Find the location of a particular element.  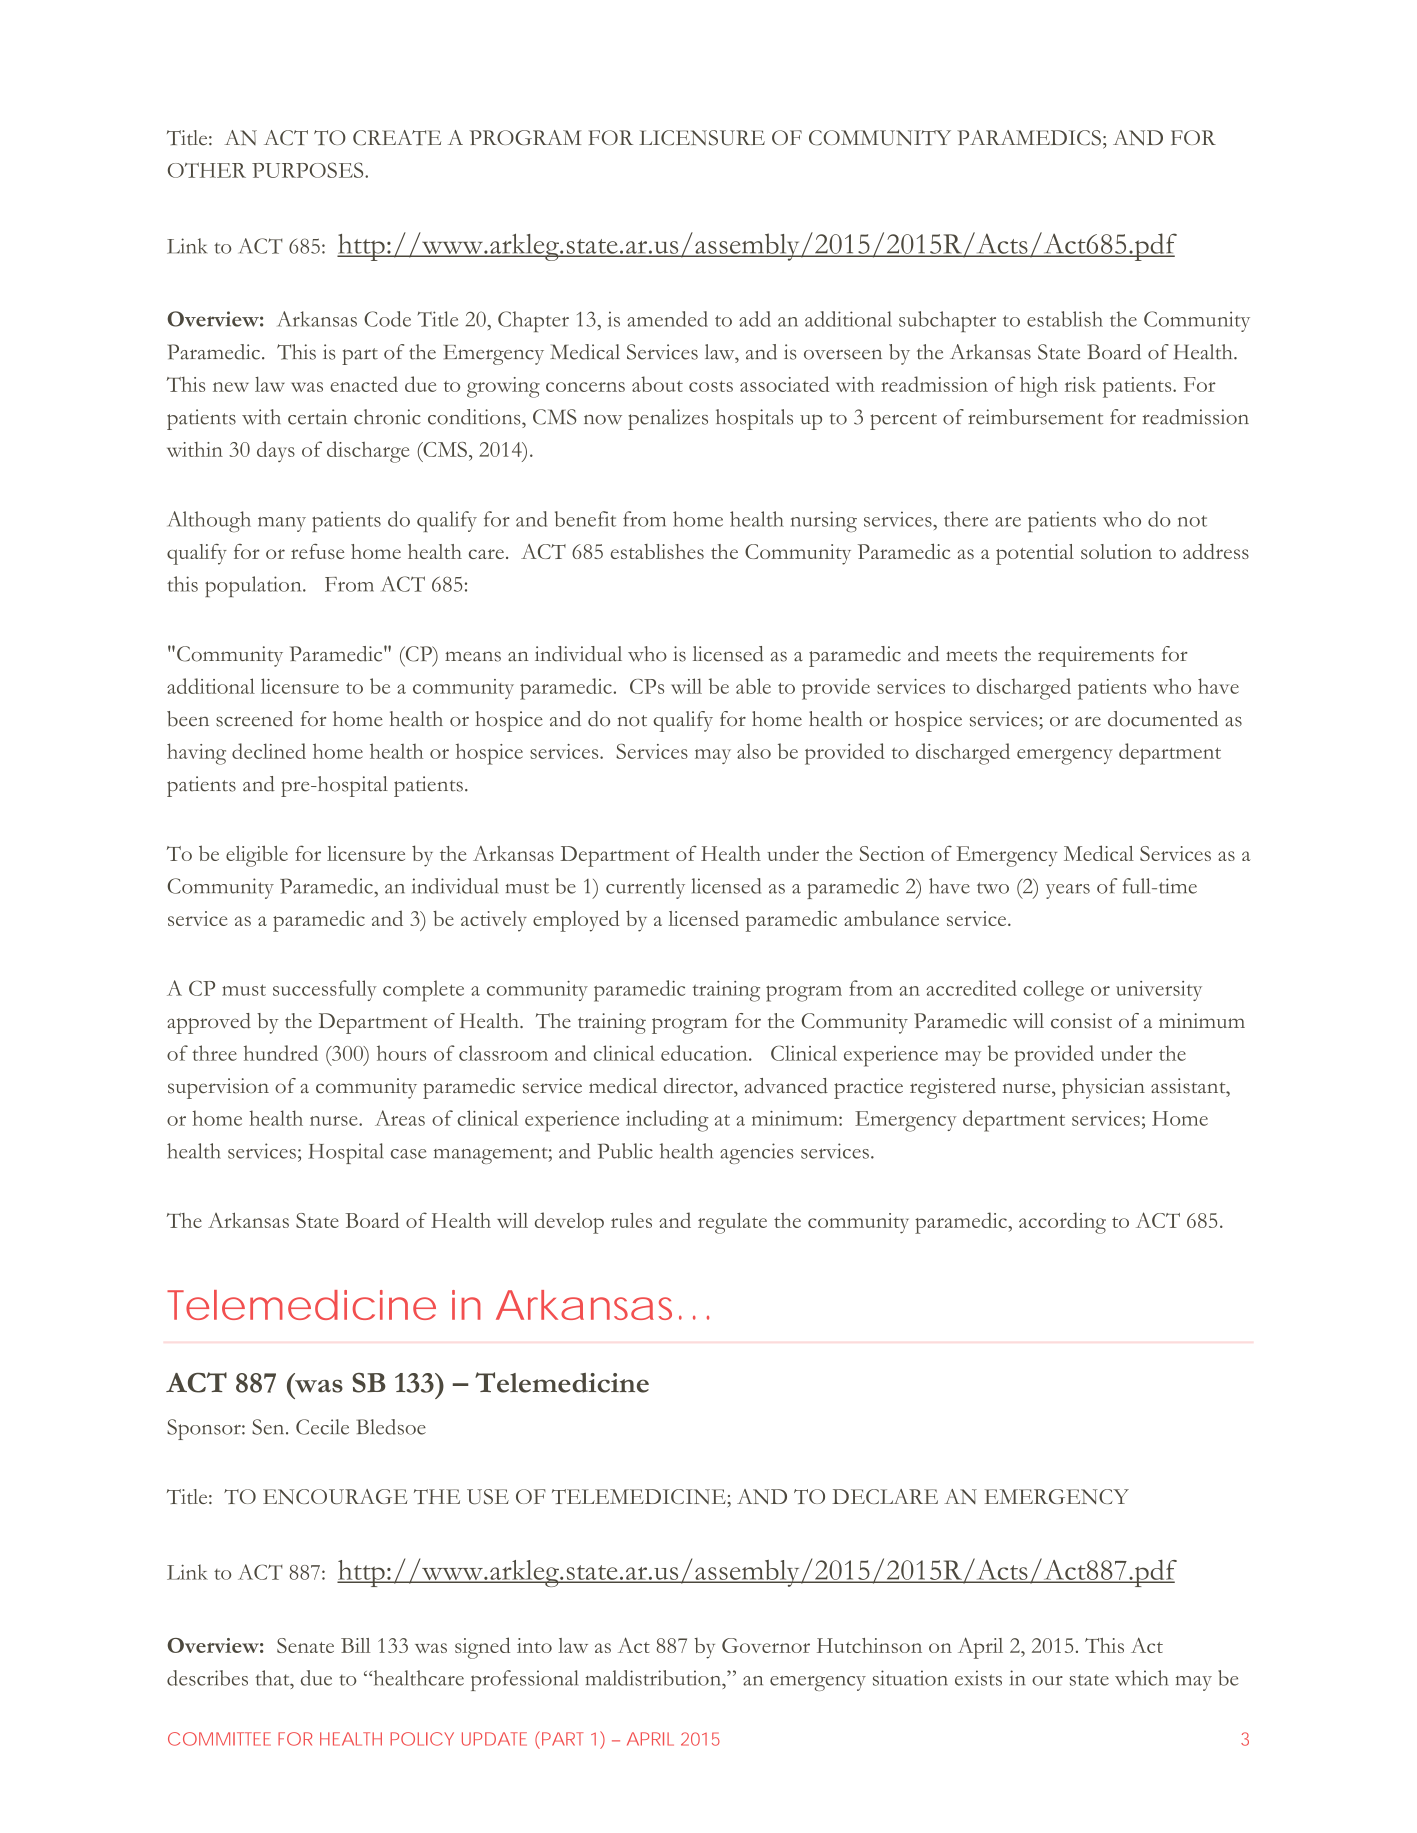

that is located at coordinates (273, 1678).
